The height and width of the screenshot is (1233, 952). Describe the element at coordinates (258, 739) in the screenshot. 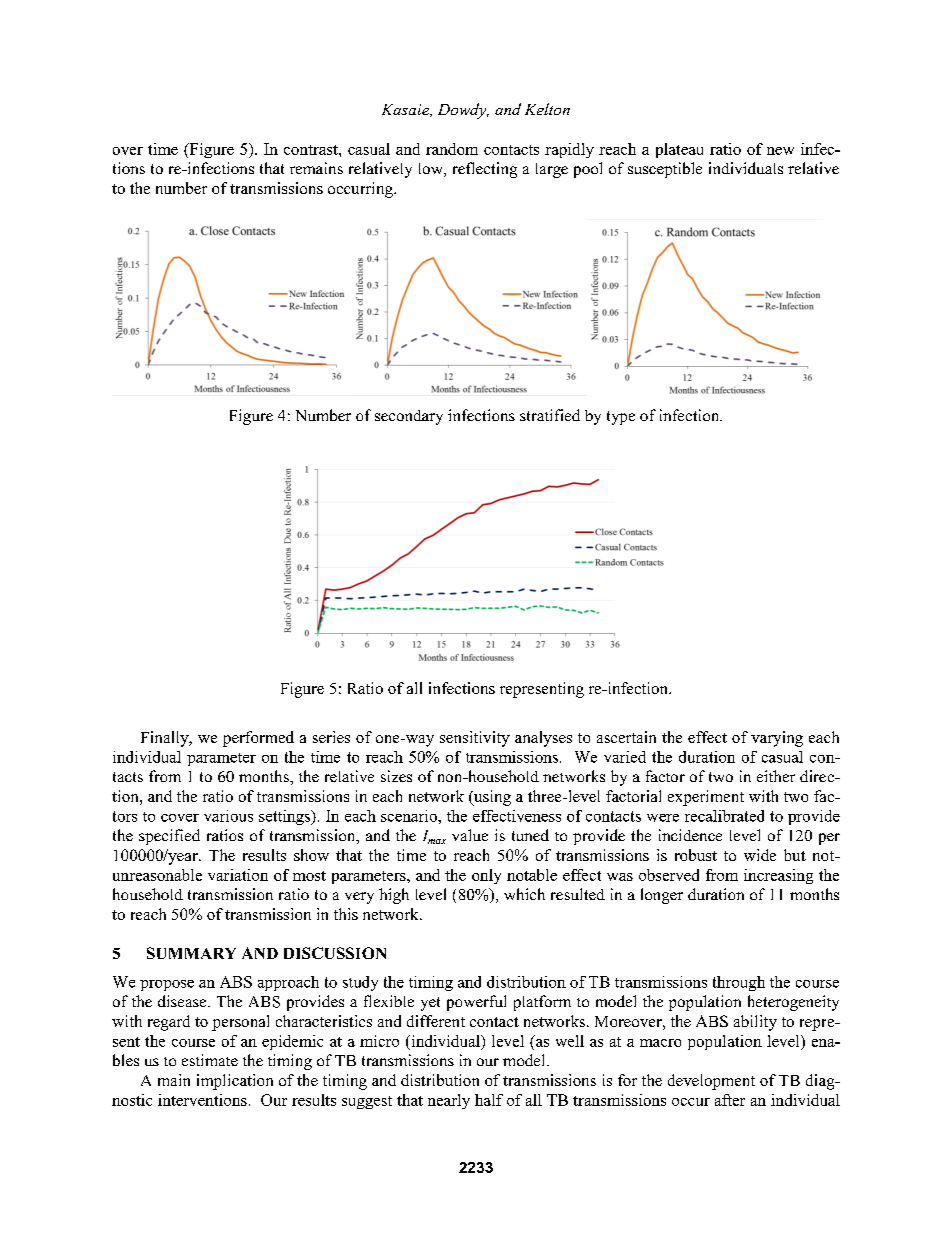

I see `performed` at that location.
